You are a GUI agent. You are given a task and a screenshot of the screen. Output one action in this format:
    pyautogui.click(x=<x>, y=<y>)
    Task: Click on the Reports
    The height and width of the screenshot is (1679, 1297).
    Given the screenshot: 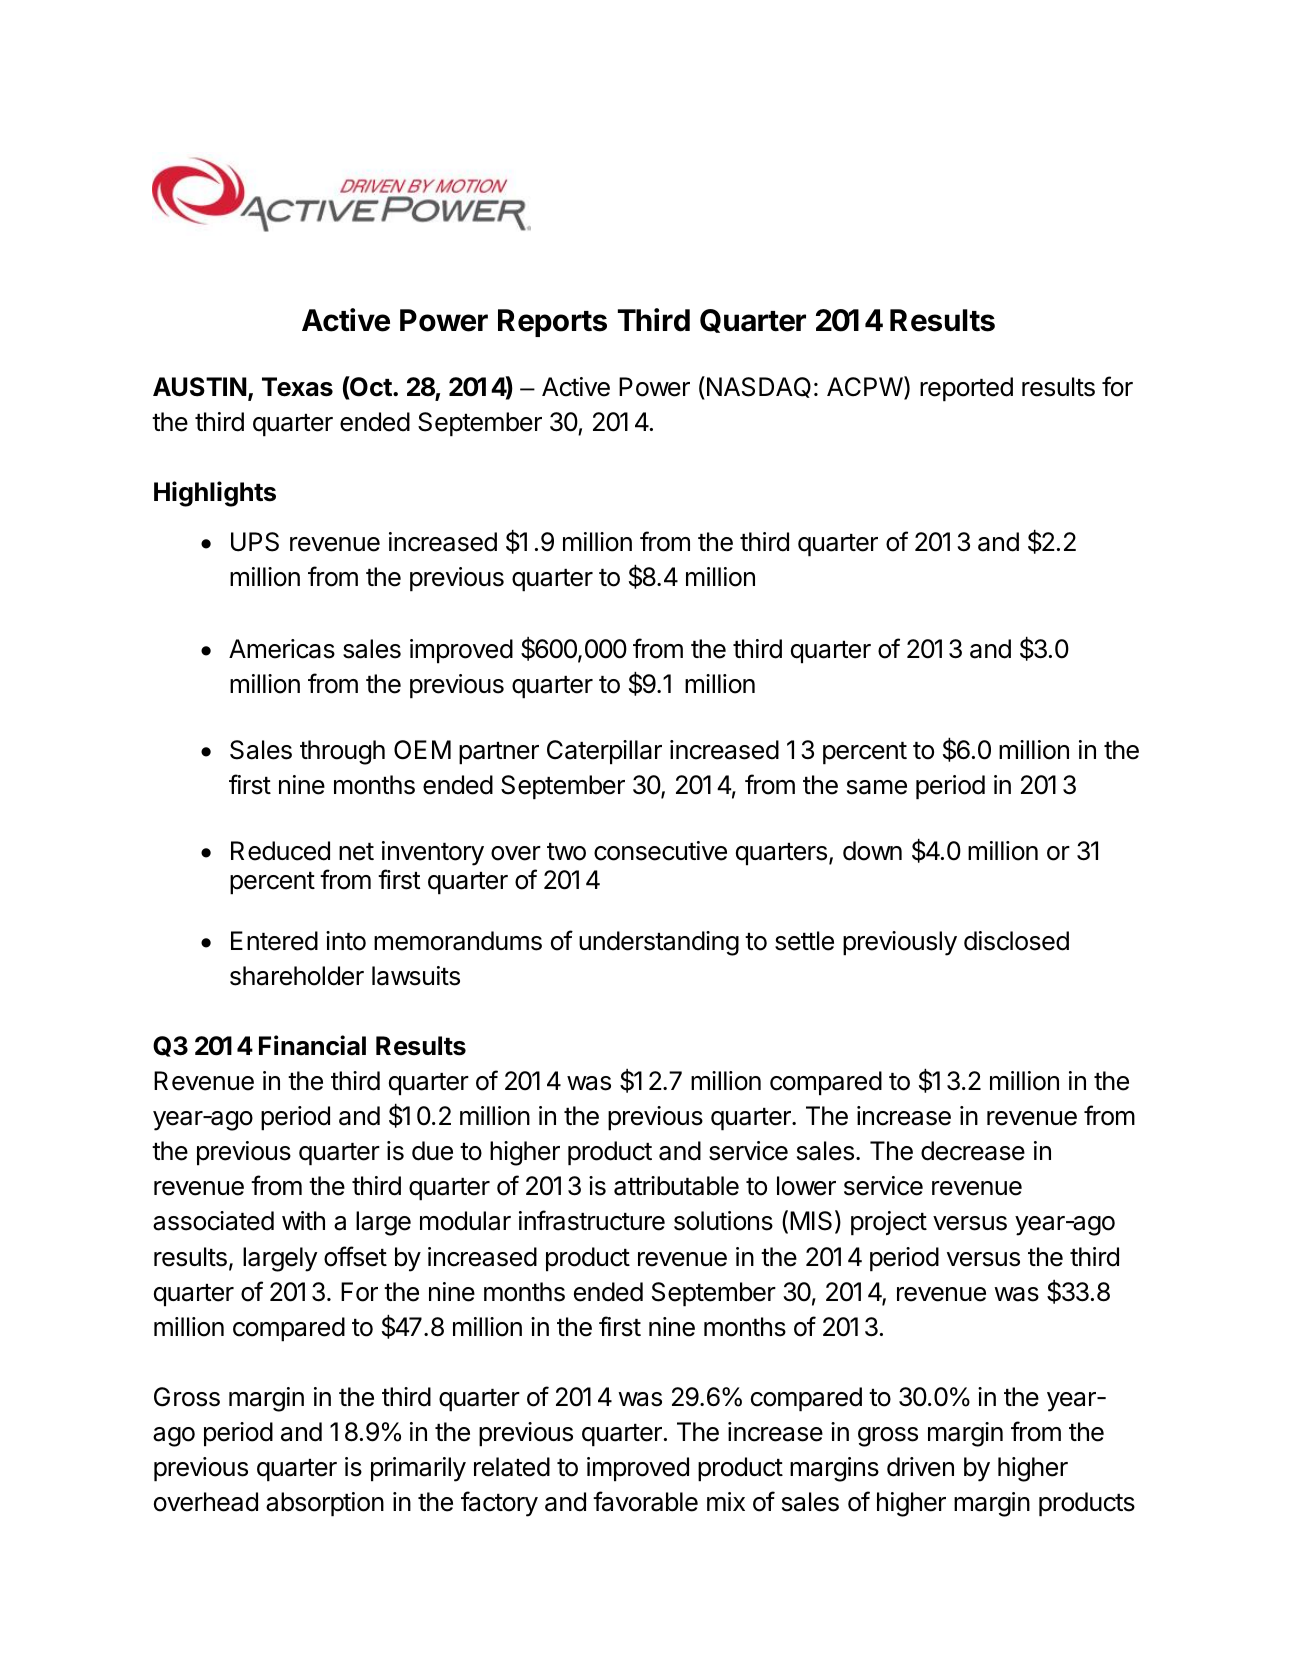 What is the action you would take?
    pyautogui.click(x=552, y=323)
